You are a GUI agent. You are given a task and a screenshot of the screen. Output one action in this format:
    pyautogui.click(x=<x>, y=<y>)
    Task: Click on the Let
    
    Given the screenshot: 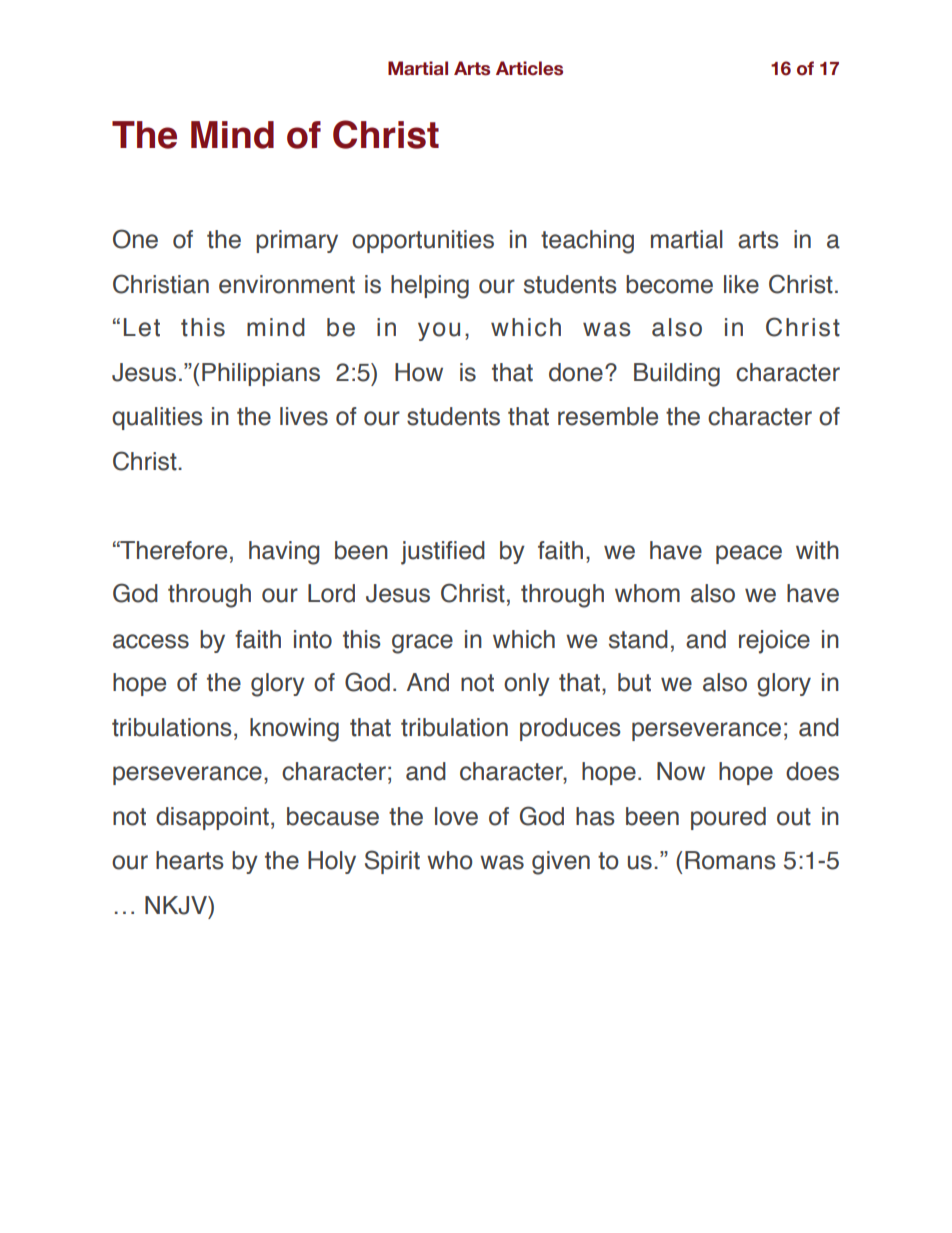 What is the action you would take?
    pyautogui.click(x=142, y=327)
